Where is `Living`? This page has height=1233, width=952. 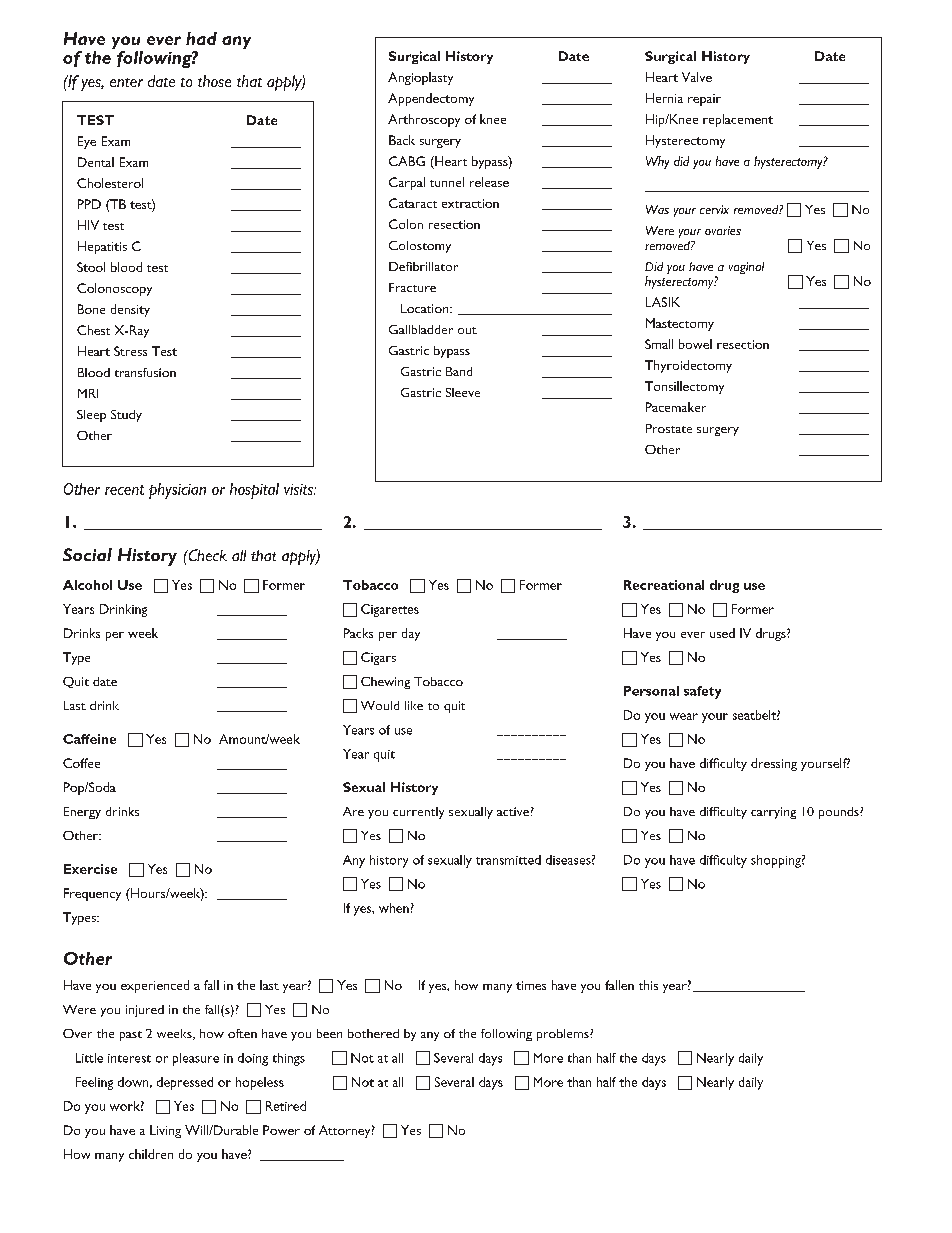
Living is located at coordinates (165, 1131).
